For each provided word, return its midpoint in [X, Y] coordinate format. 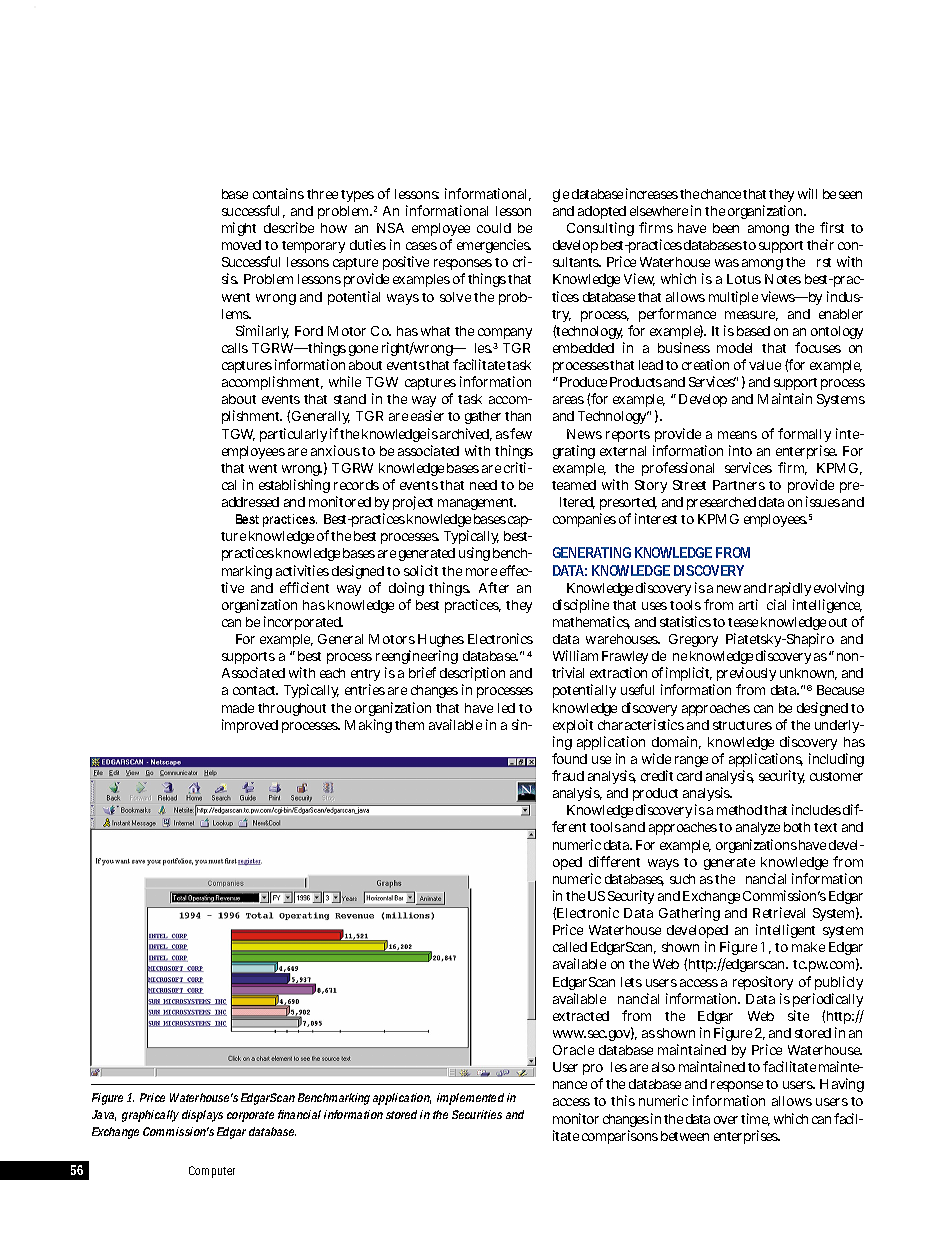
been [726, 228]
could [494, 228]
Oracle [573, 1050]
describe [289, 227]
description [472, 676]
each [332, 673]
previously [746, 676]
